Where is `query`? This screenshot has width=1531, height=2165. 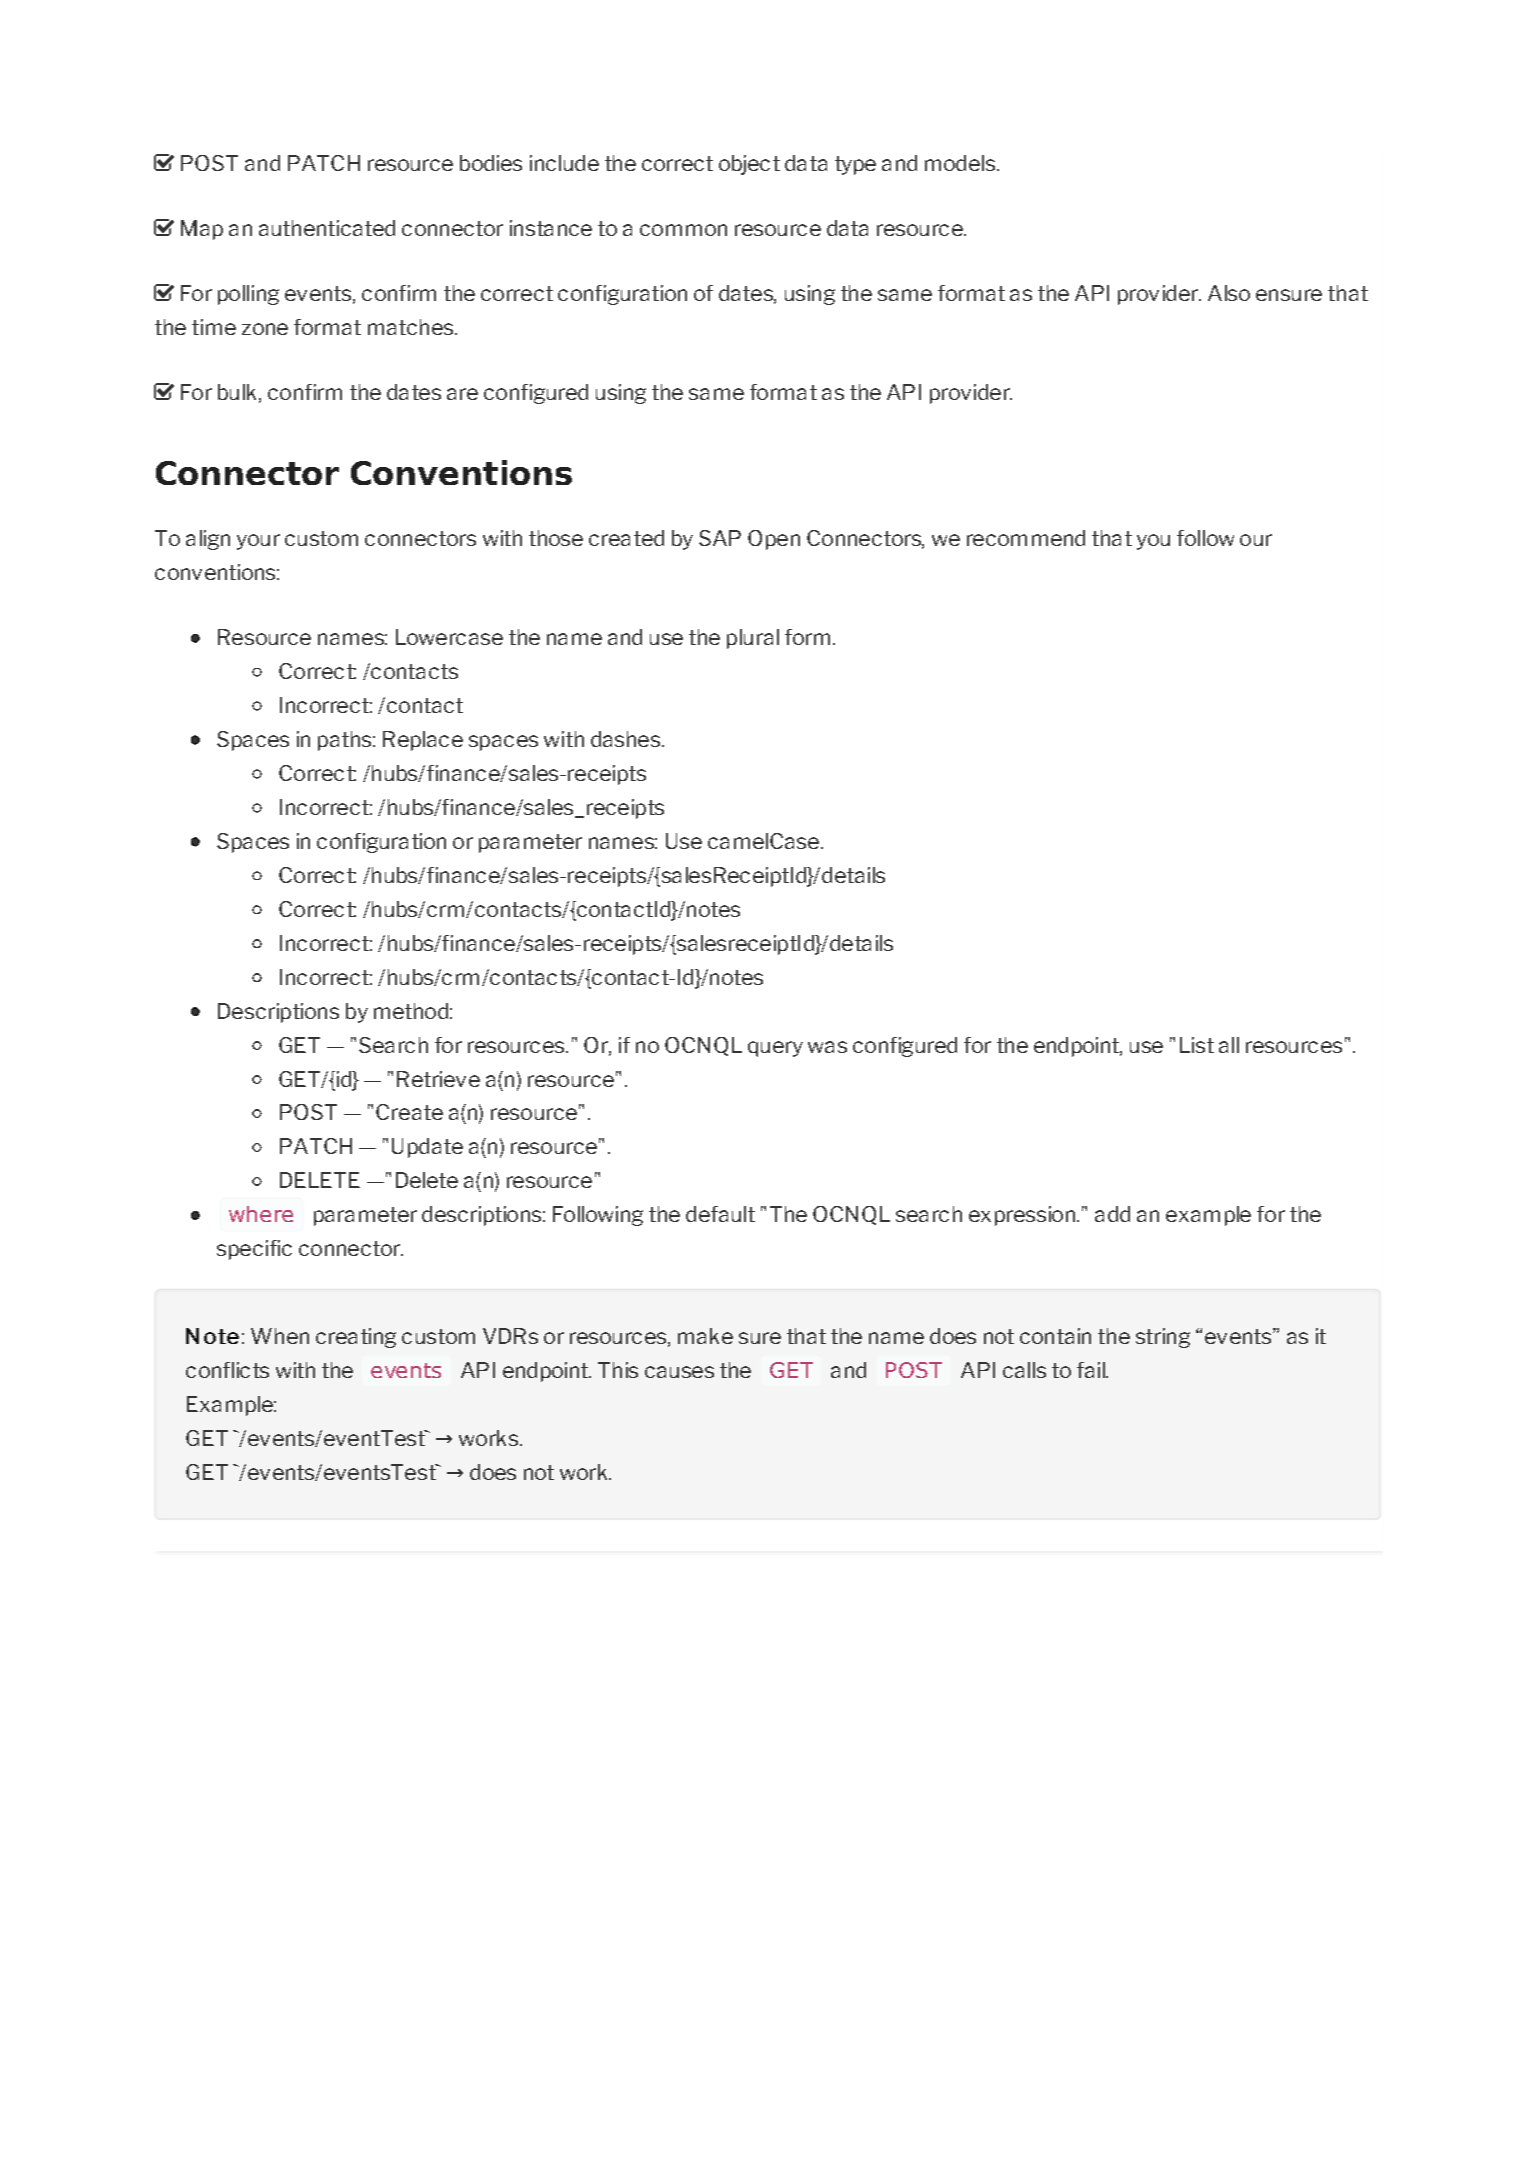 query is located at coordinates (775, 1049).
